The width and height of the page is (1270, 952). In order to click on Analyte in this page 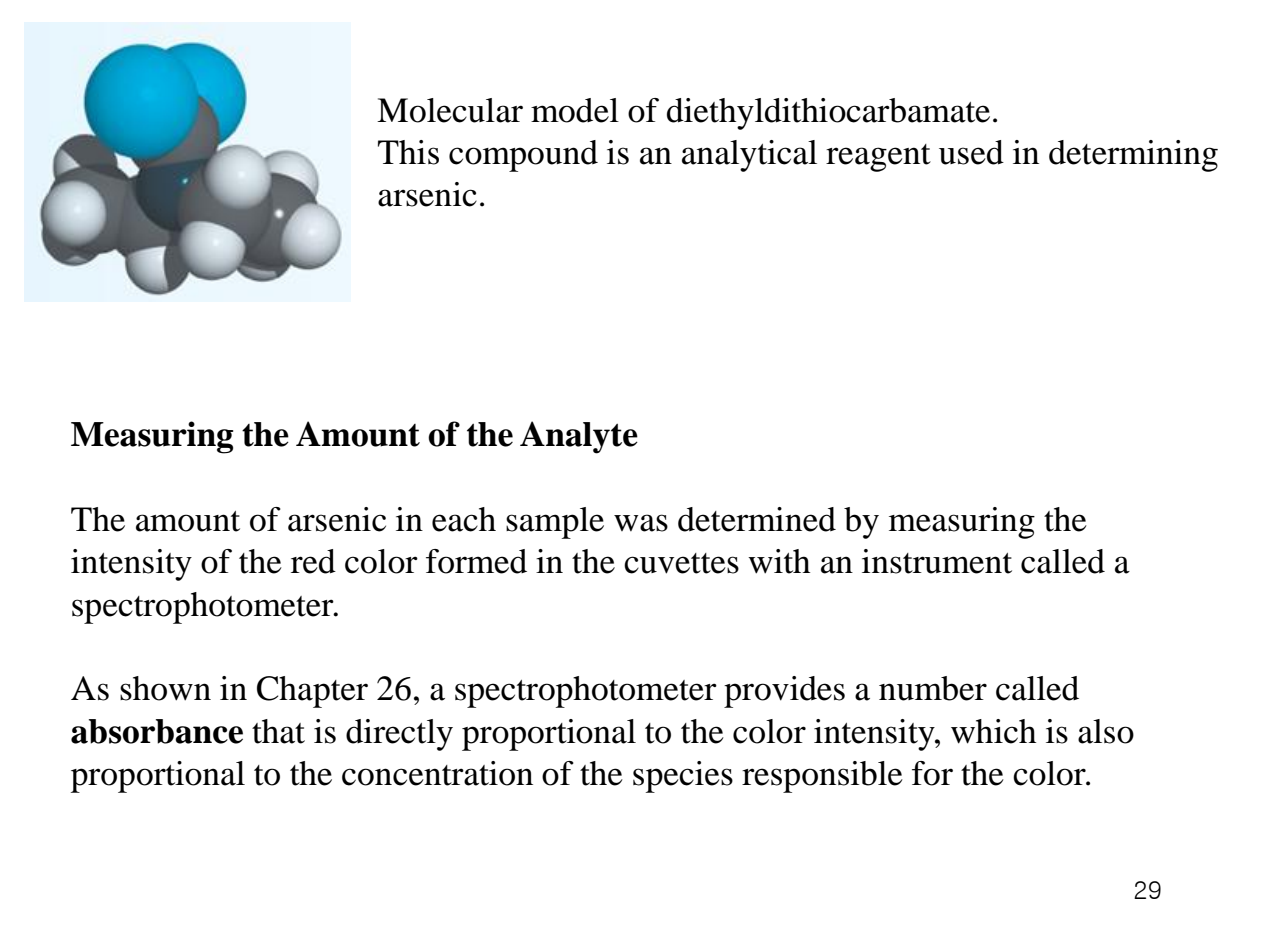, I will do `click(579, 437)`.
